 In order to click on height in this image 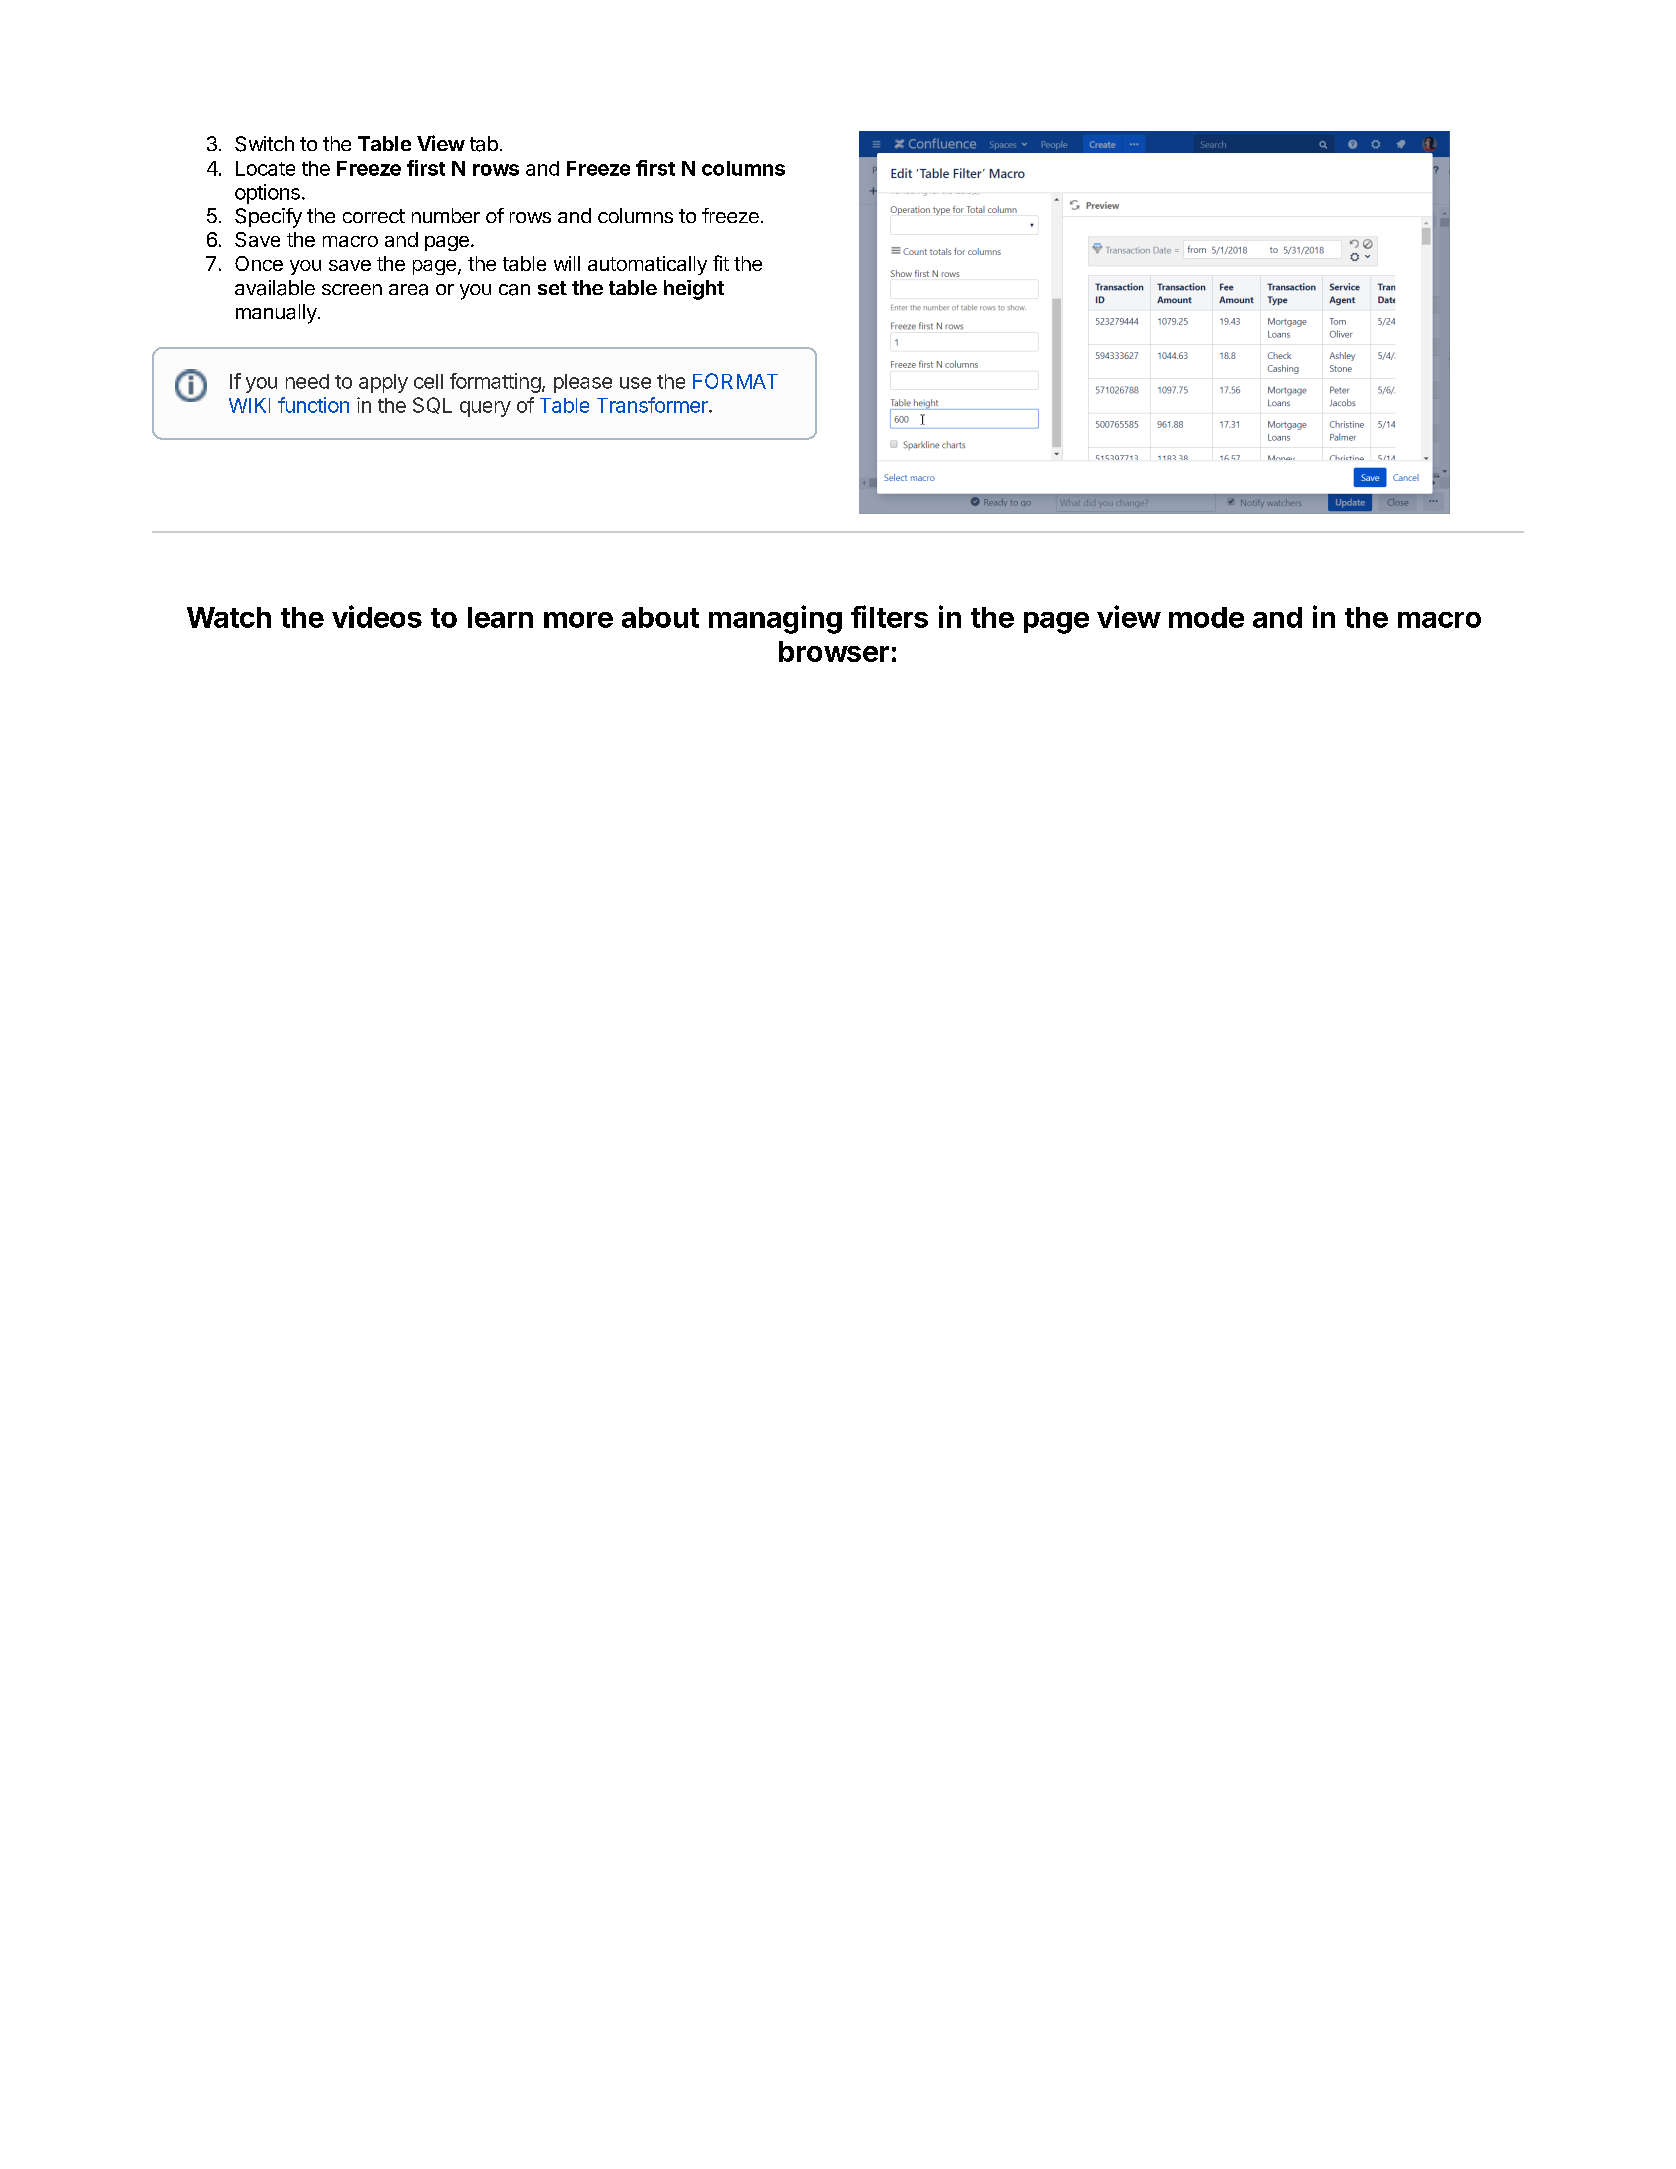, I will do `click(694, 290)`.
